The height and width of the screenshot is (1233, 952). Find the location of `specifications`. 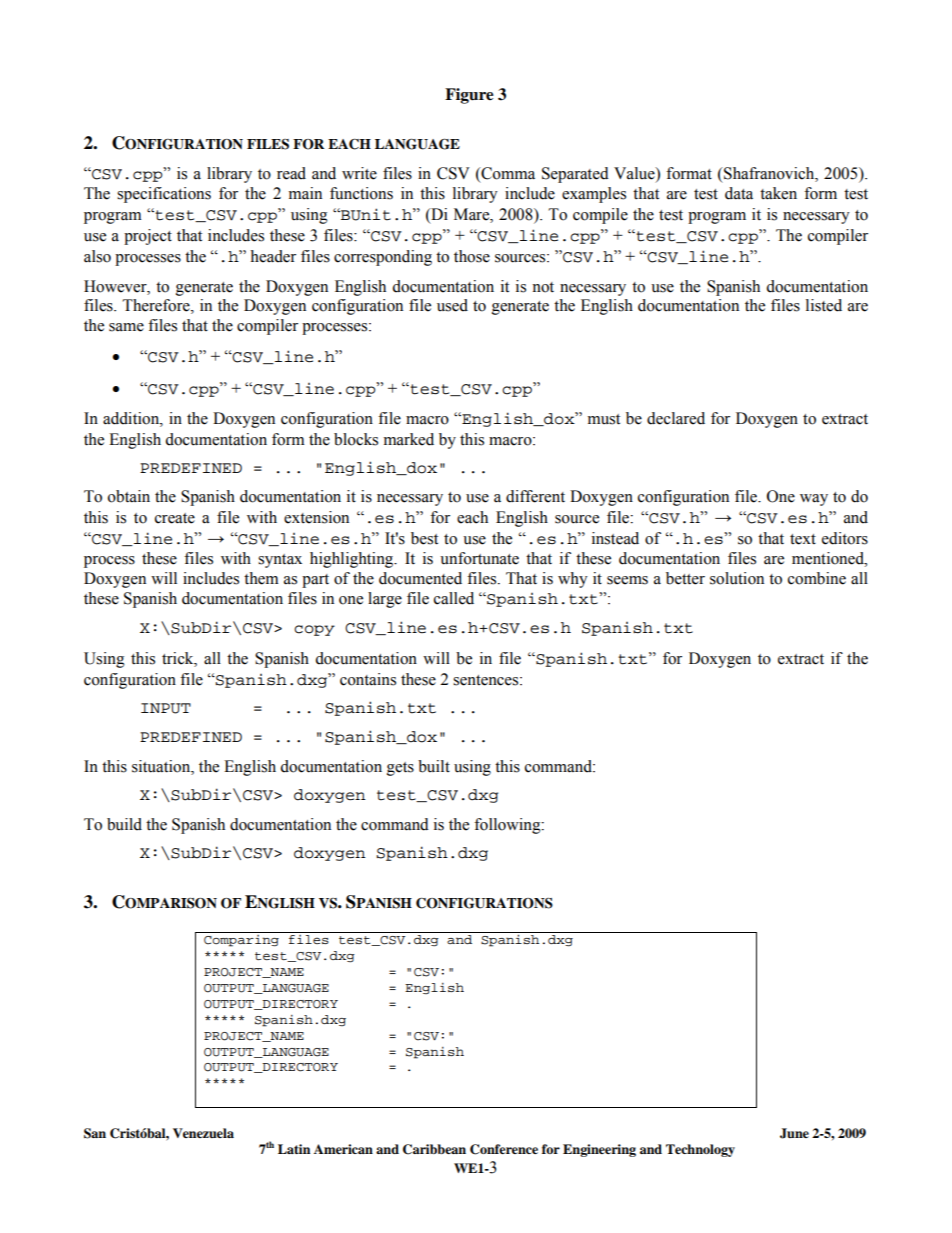

specifications is located at coordinates (164, 195).
